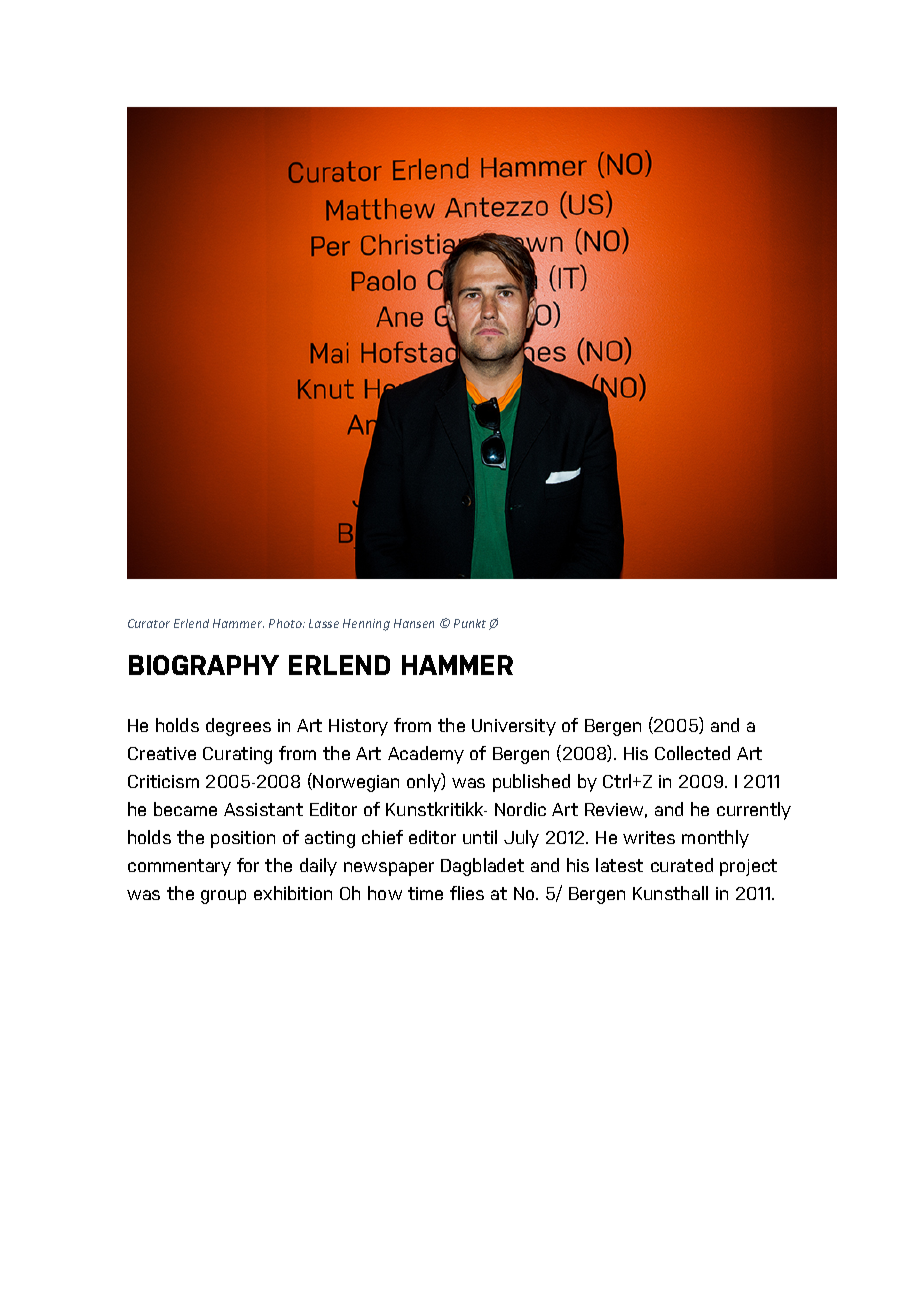  Describe the element at coordinates (223, 897) in the screenshot. I see `group` at that location.
